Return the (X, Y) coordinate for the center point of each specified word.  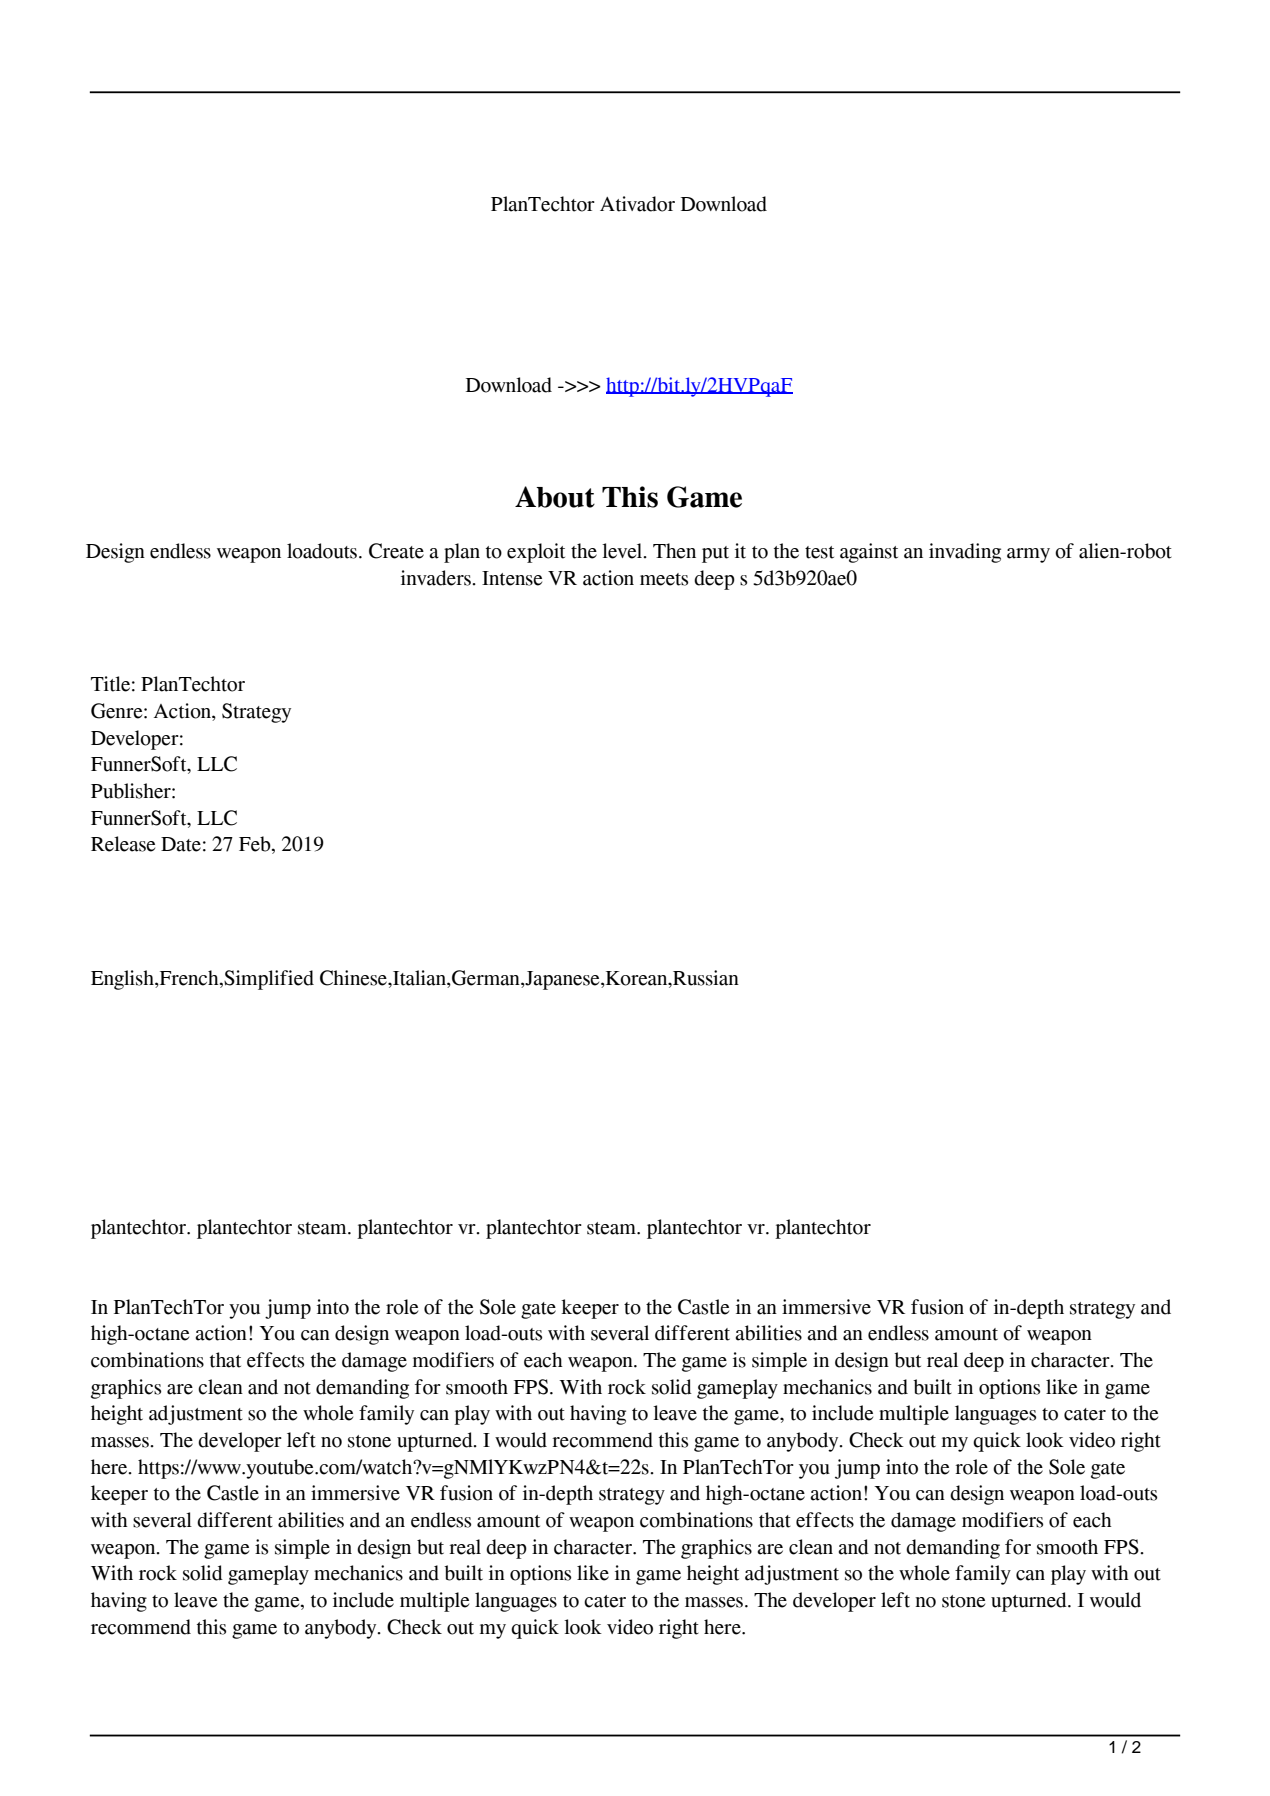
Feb (256, 845)
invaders (437, 578)
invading (965, 553)
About (555, 497)
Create (396, 551)
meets (664, 579)
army (1028, 555)
